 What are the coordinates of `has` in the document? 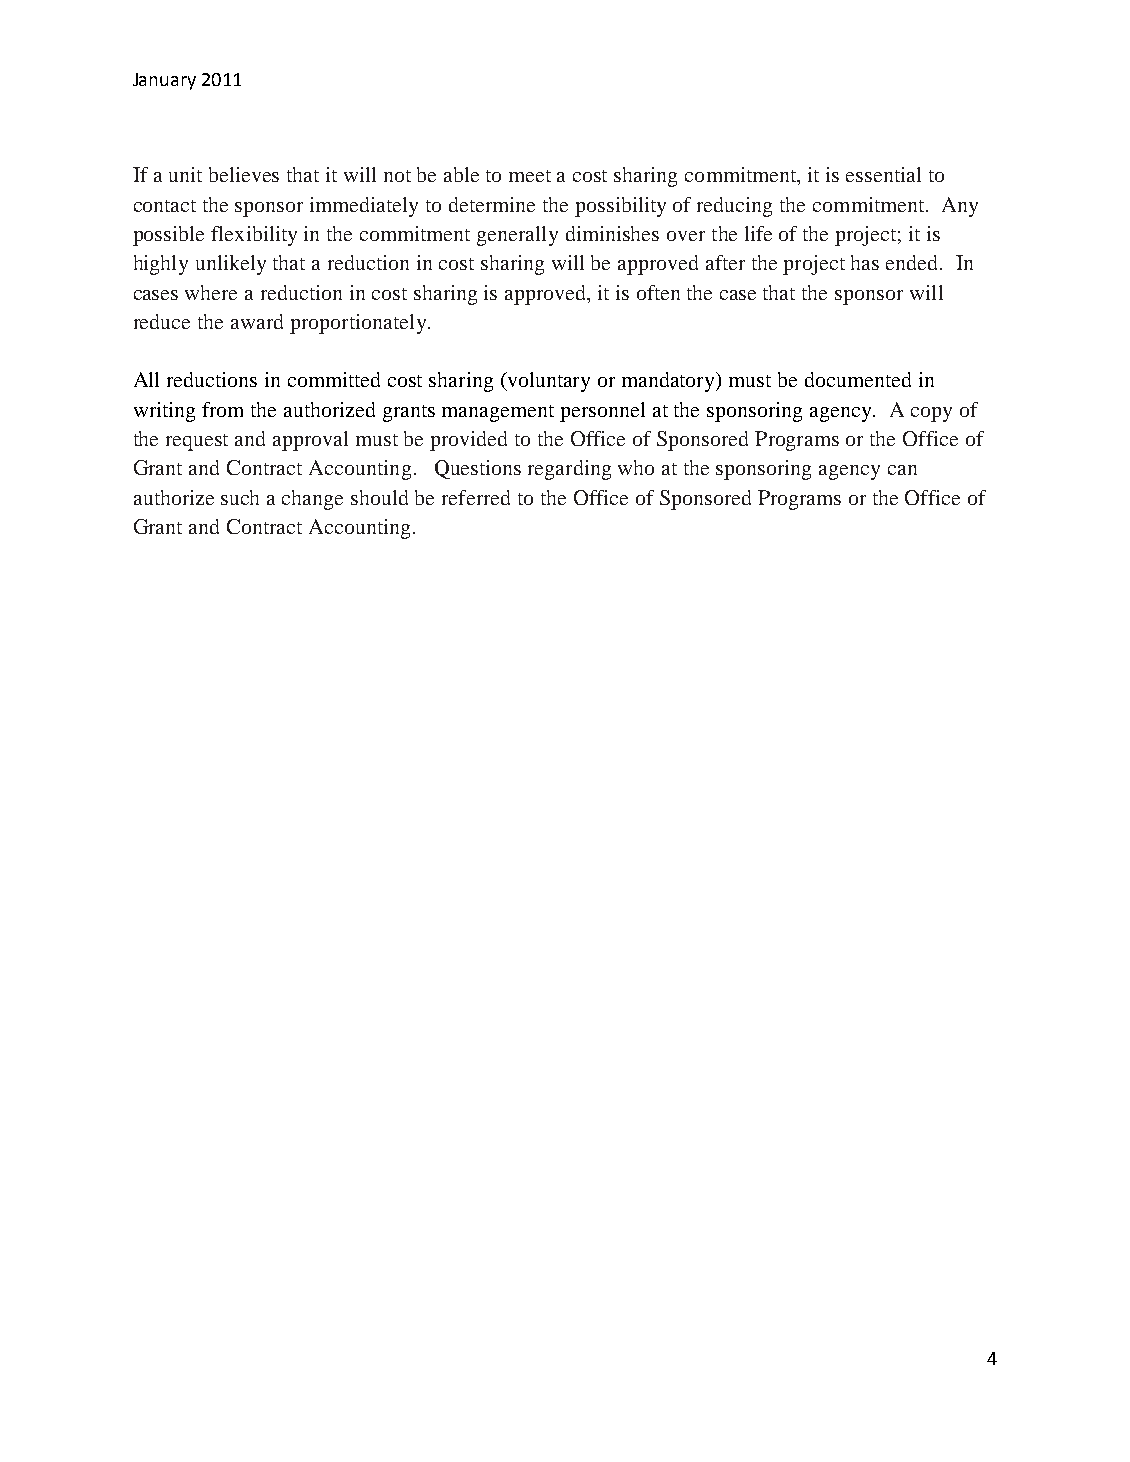 It's located at (865, 262).
